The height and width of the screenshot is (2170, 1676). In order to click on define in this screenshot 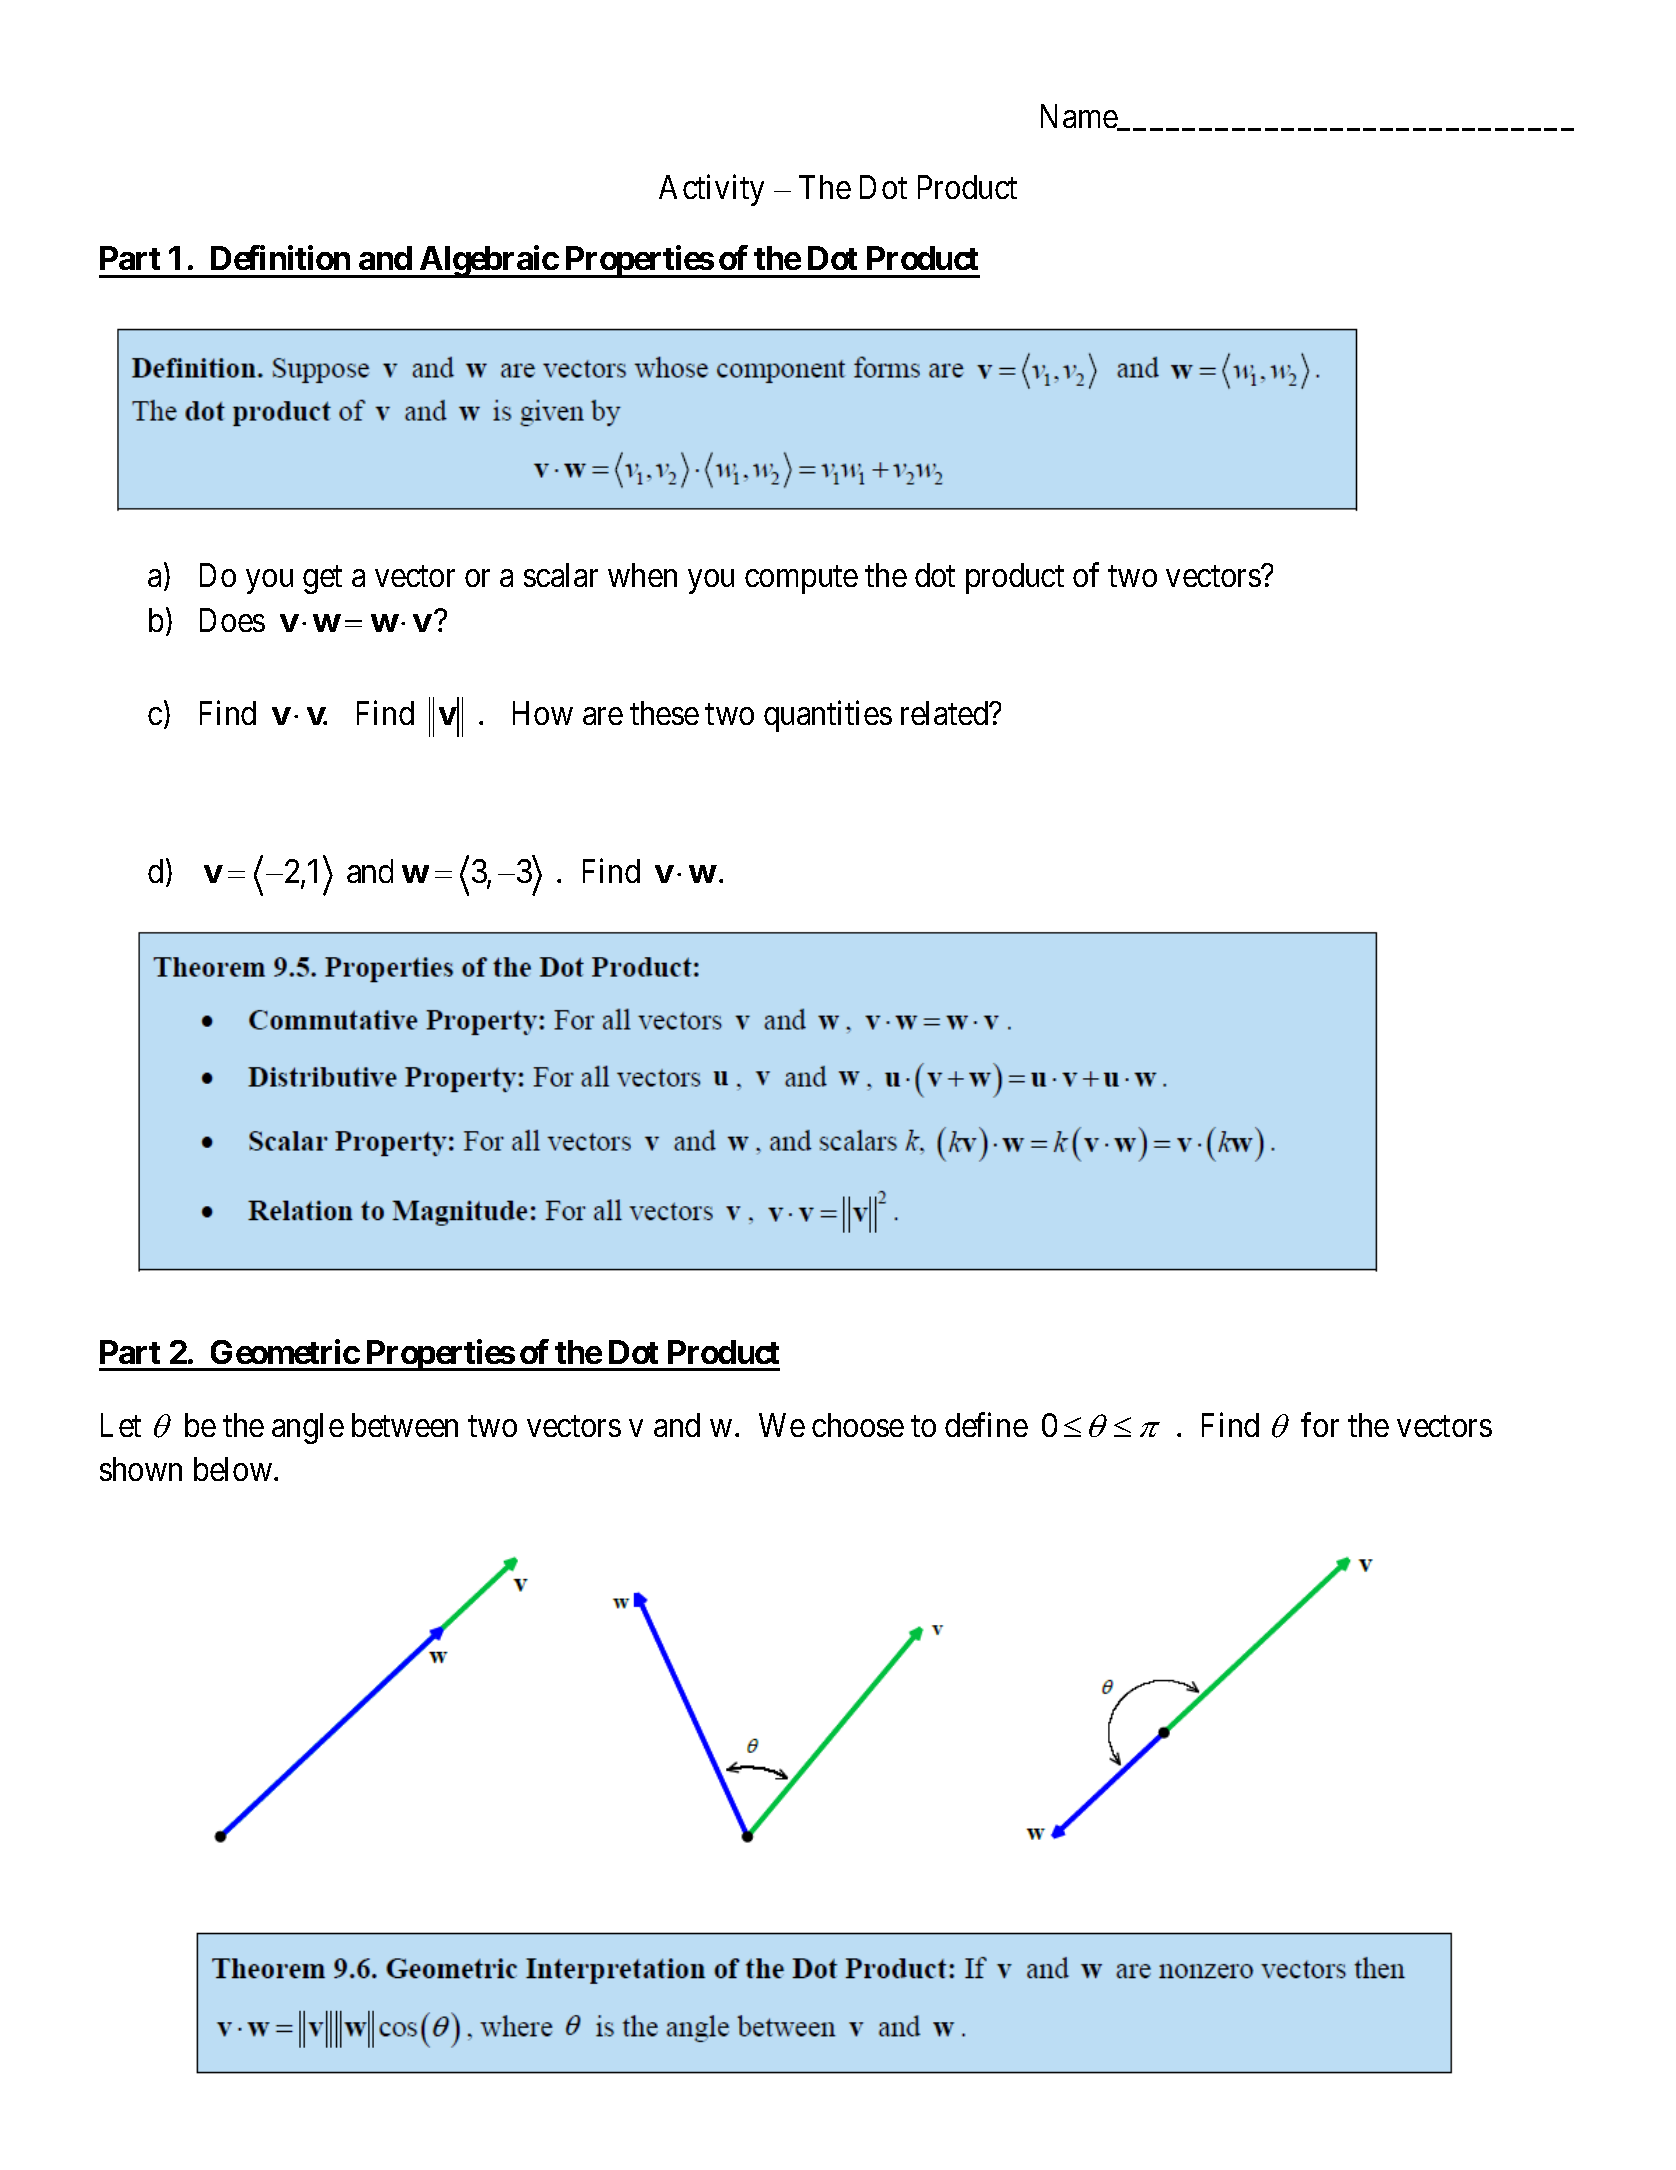, I will do `click(986, 1424)`.
